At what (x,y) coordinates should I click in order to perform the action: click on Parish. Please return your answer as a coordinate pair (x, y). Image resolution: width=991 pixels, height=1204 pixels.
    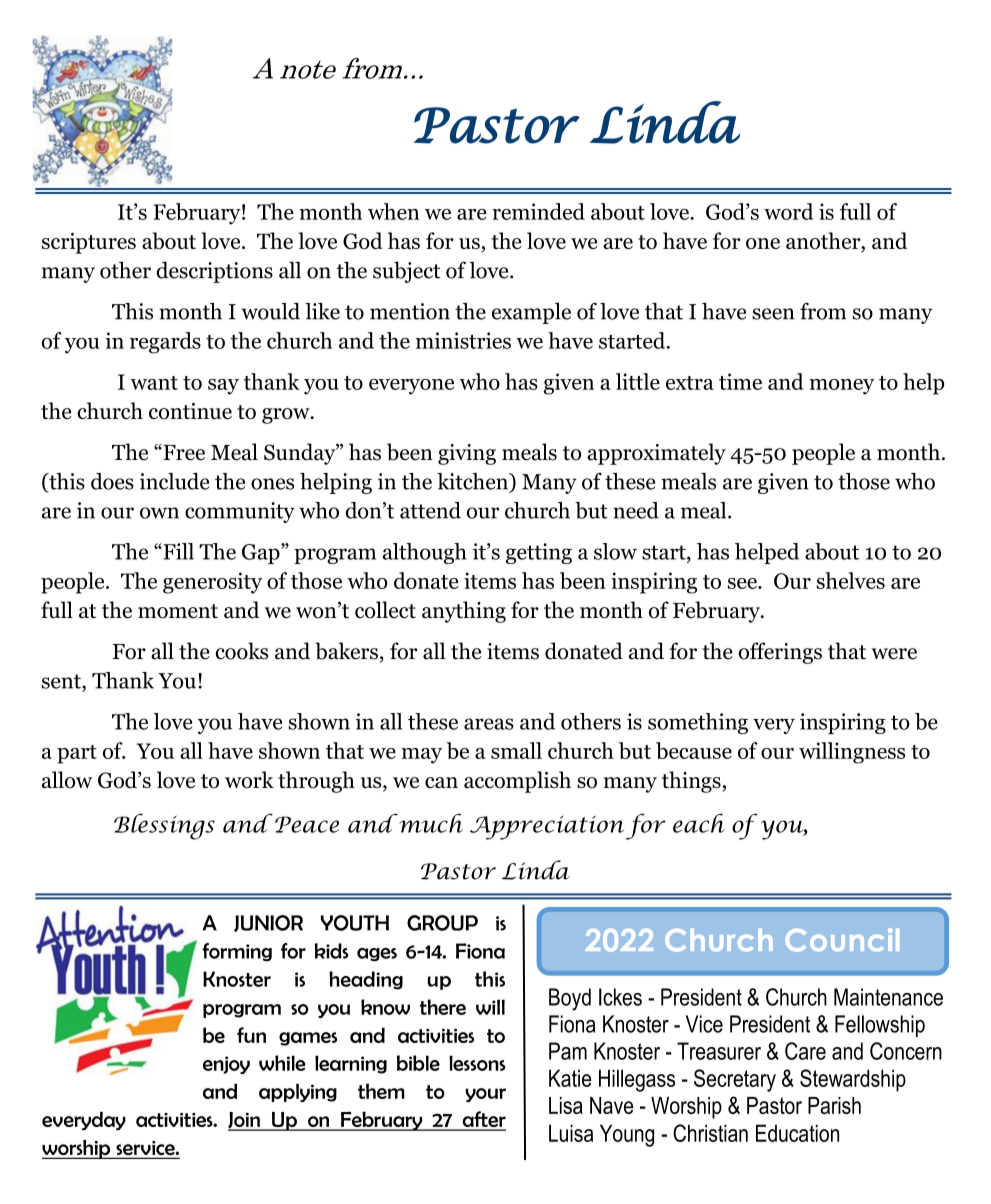
    Looking at the image, I should click on (834, 1105).
